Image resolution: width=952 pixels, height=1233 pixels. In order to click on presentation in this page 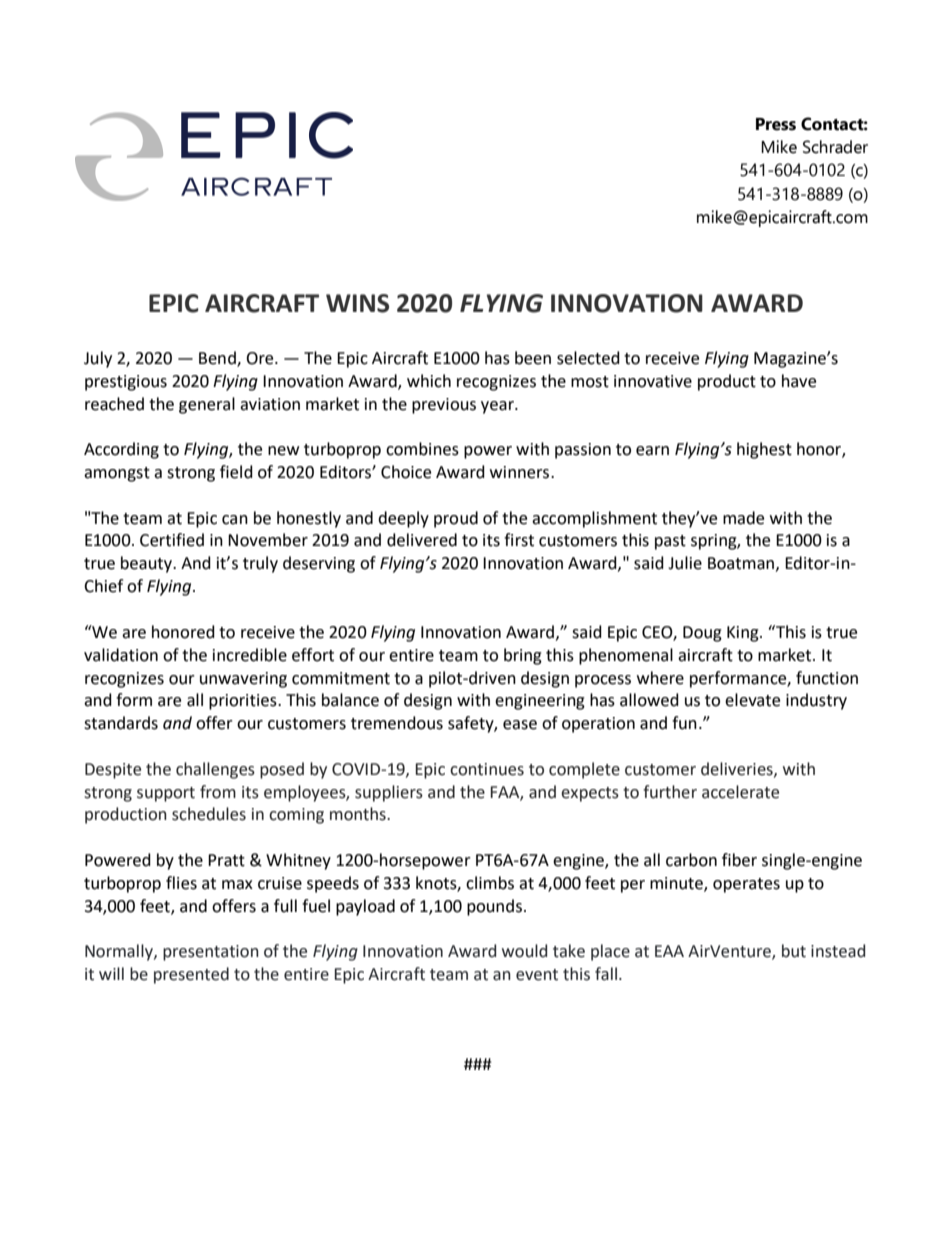, I will do `click(211, 953)`.
